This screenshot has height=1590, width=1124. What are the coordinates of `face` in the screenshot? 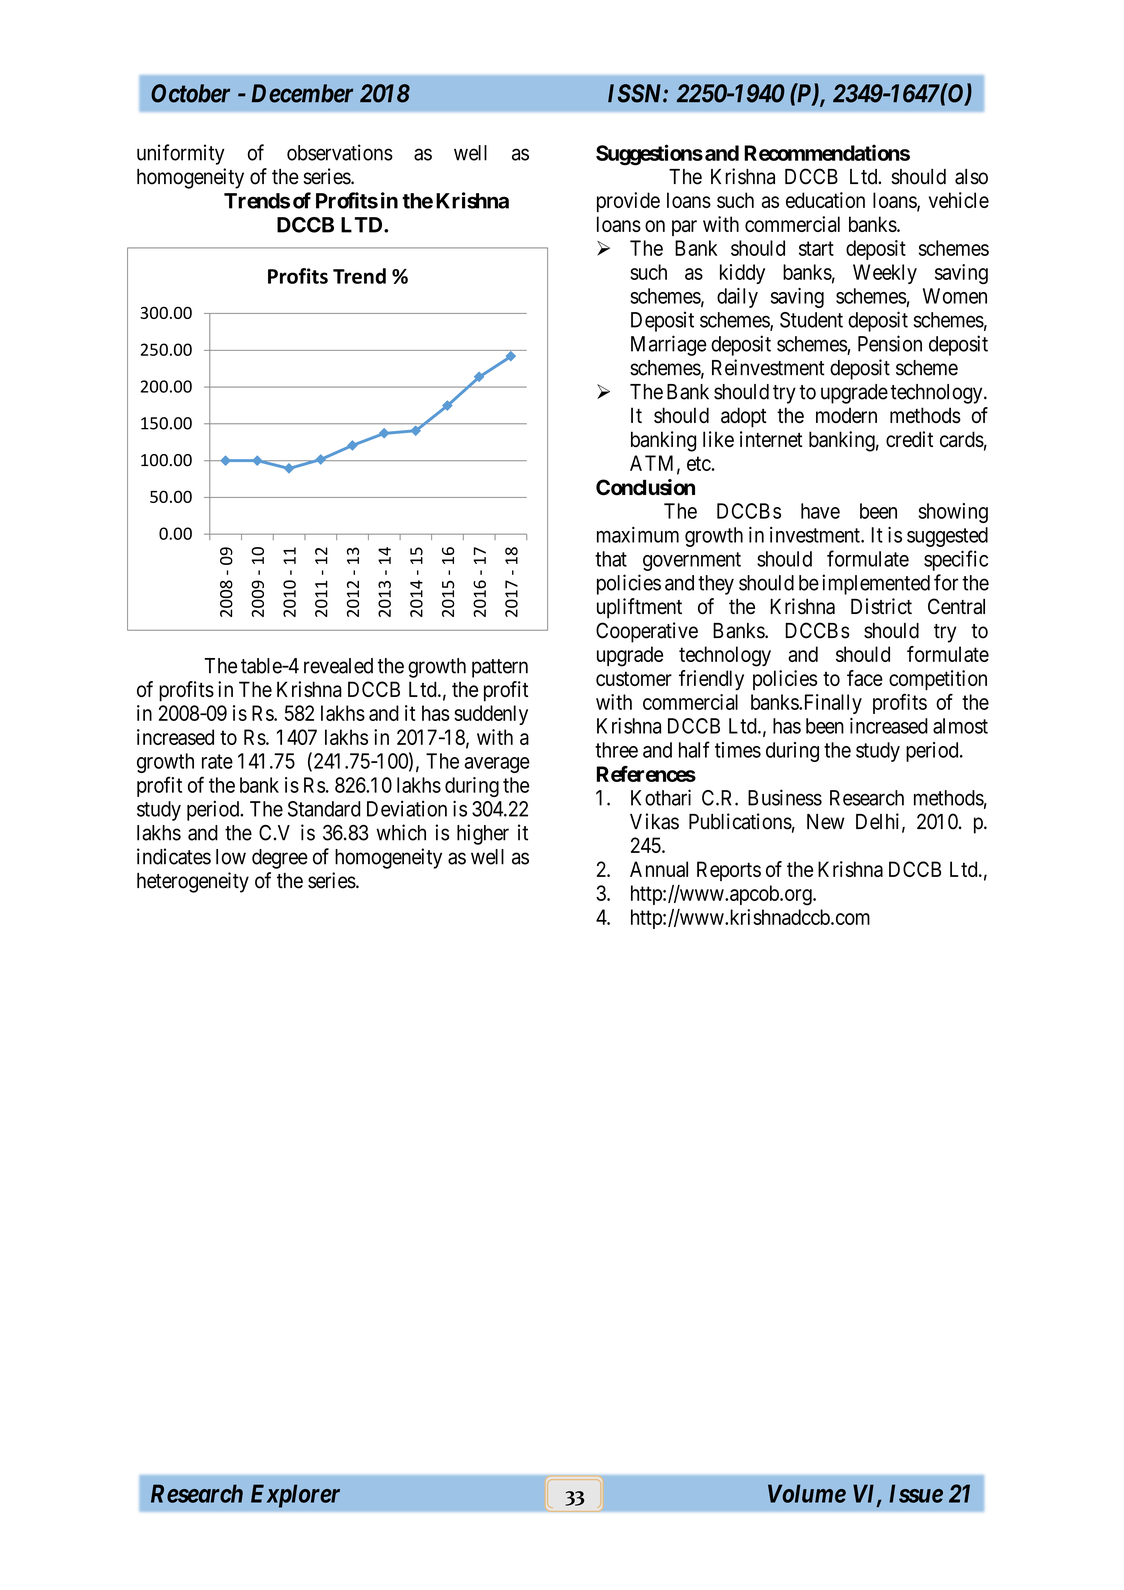 It's located at (865, 678).
